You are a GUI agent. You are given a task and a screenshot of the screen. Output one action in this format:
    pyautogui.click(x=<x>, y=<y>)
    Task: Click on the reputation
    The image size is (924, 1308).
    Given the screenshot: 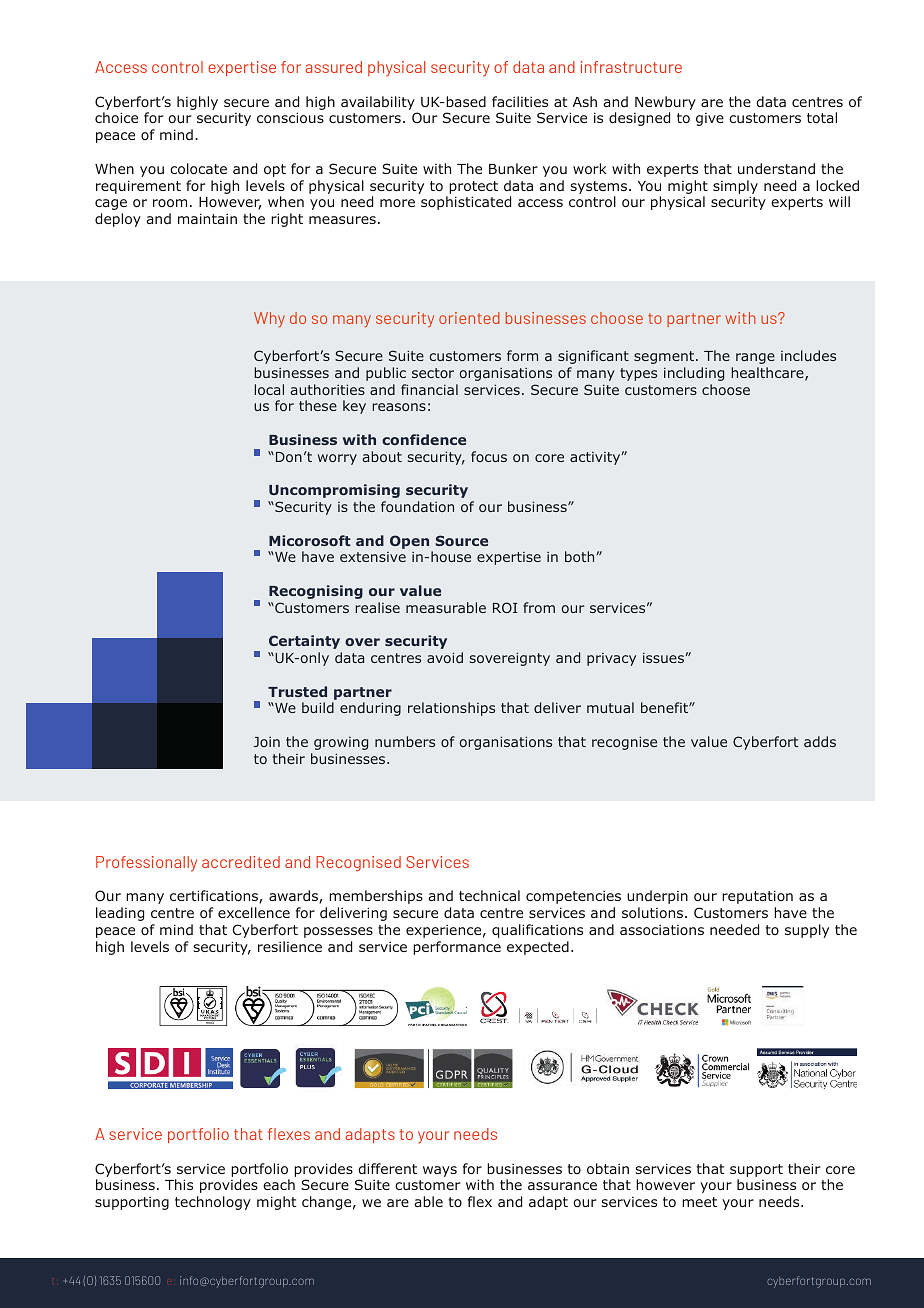 What is the action you would take?
    pyautogui.click(x=757, y=897)
